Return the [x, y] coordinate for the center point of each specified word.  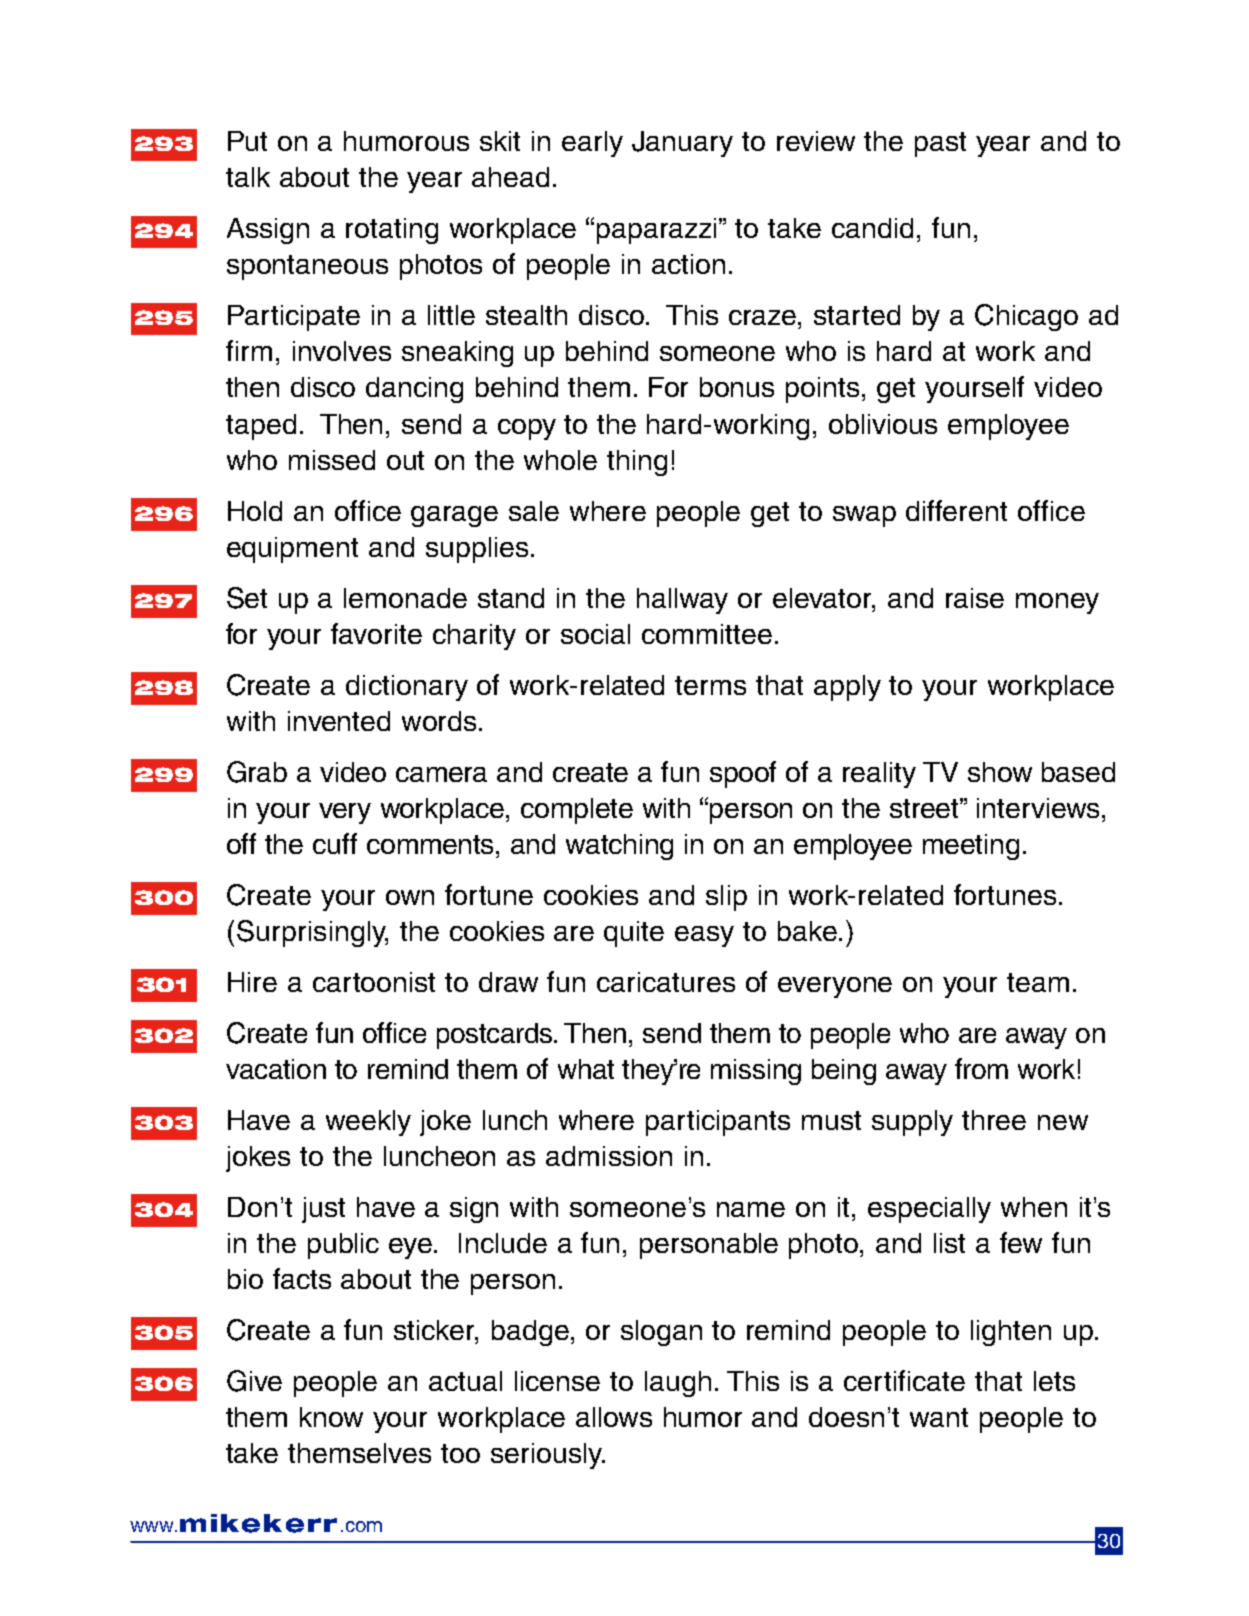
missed [332, 460]
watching [619, 847]
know [331, 1417]
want [939, 1417]
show [1000, 772]
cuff [335, 843]
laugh [678, 1384]
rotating [392, 231]
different [956, 510]
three [994, 1120]
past [940, 144]
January [682, 144]
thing [637, 463]
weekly [368, 1123]
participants [718, 1123]
